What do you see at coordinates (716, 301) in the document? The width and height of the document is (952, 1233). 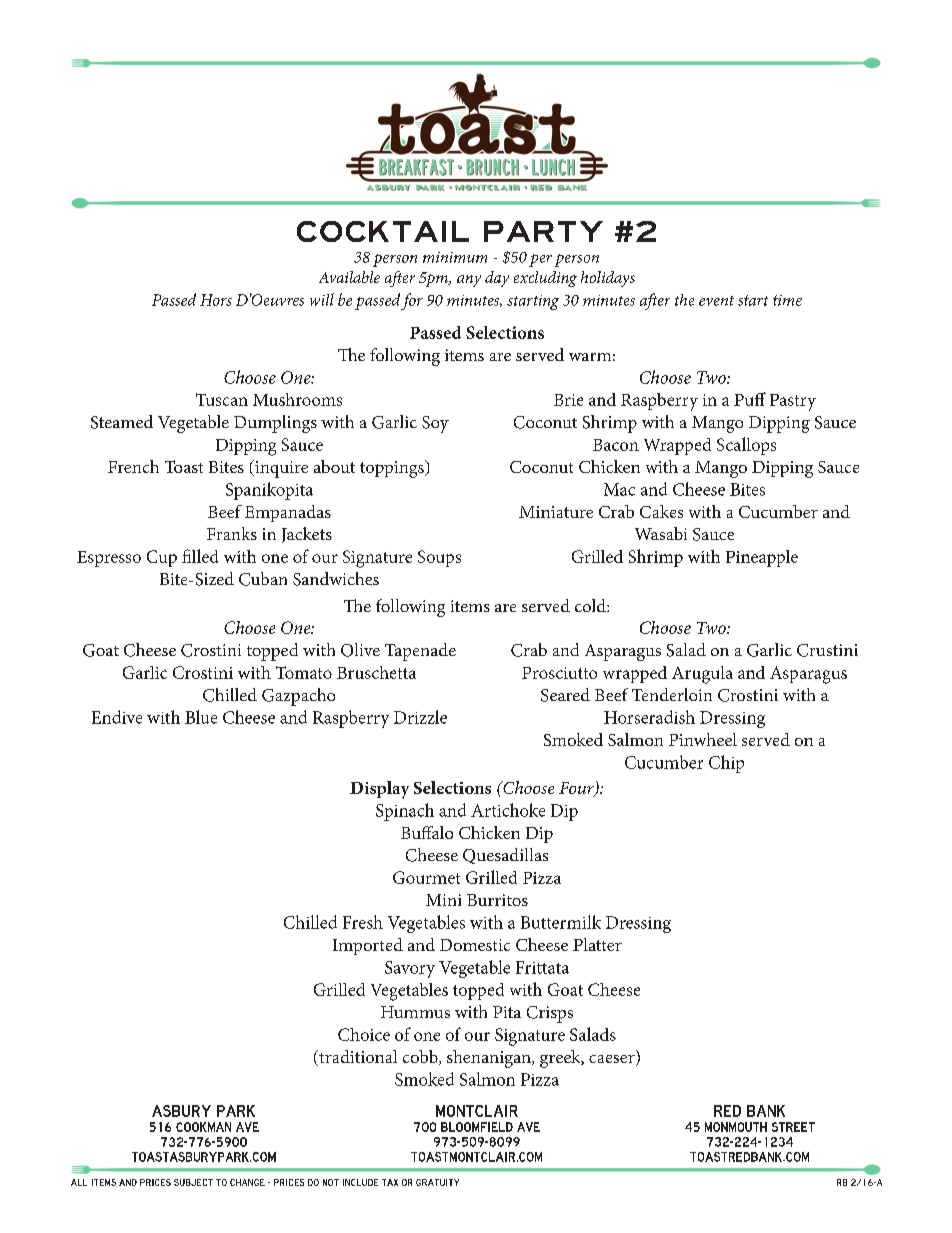 I see `event` at bounding box center [716, 301].
